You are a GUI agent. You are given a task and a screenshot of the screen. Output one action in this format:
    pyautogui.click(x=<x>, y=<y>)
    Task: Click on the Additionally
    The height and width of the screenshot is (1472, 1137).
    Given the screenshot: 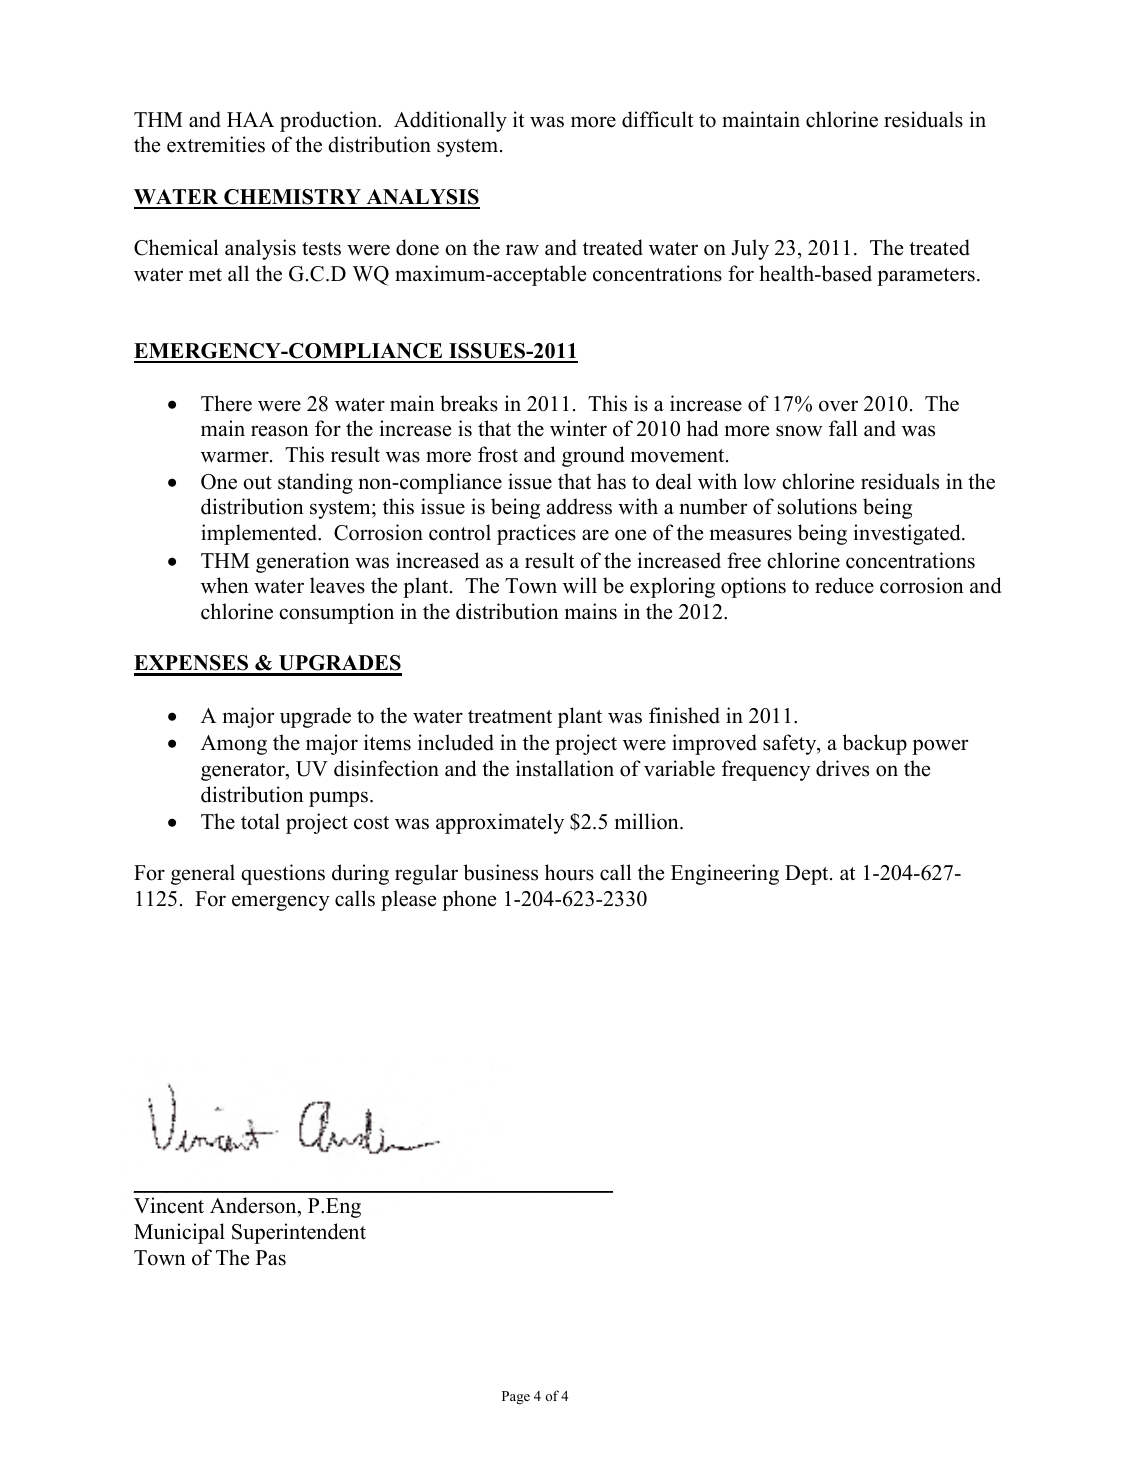 What is the action you would take?
    pyautogui.click(x=450, y=121)
